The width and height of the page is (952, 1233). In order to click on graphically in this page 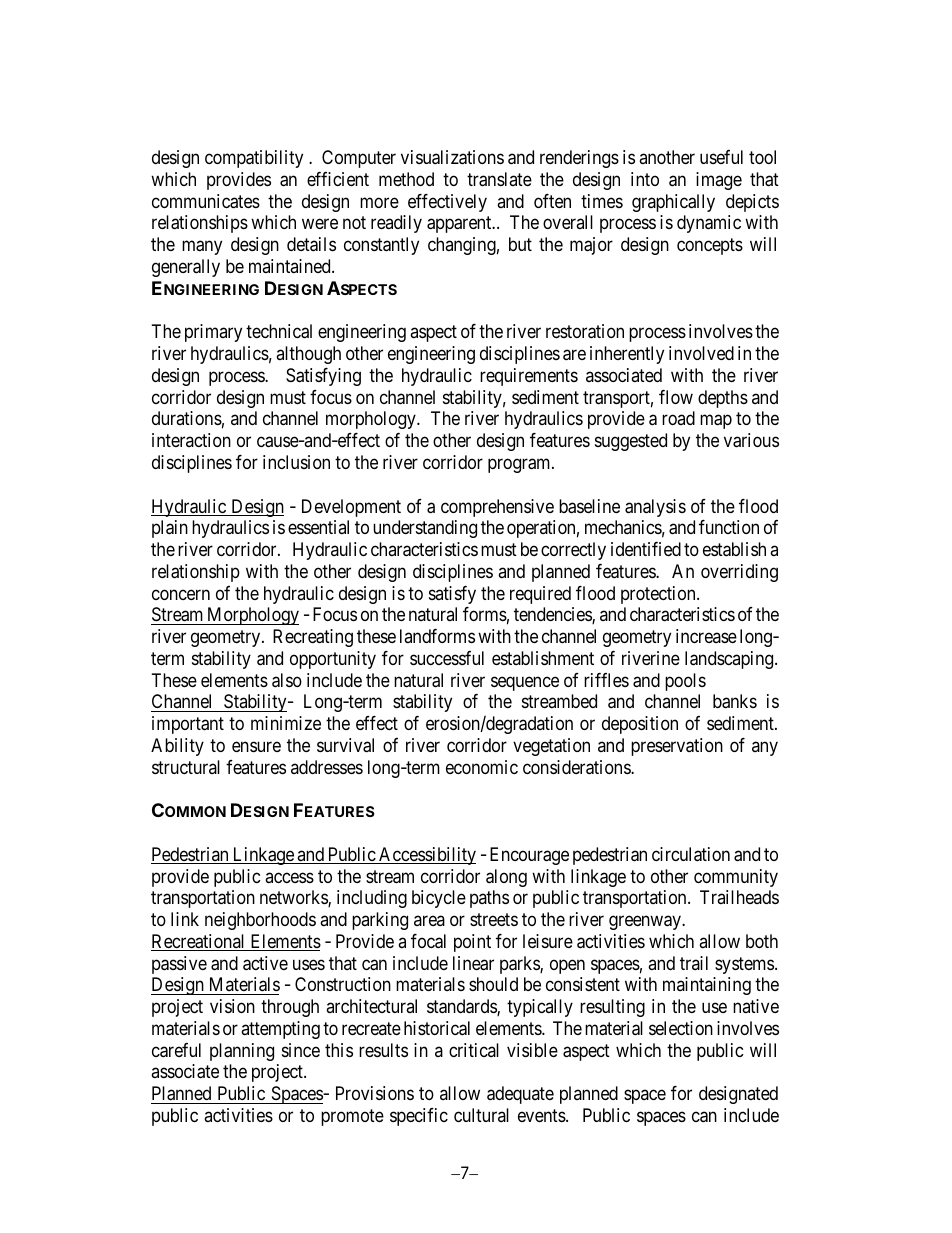, I will do `click(673, 203)`.
